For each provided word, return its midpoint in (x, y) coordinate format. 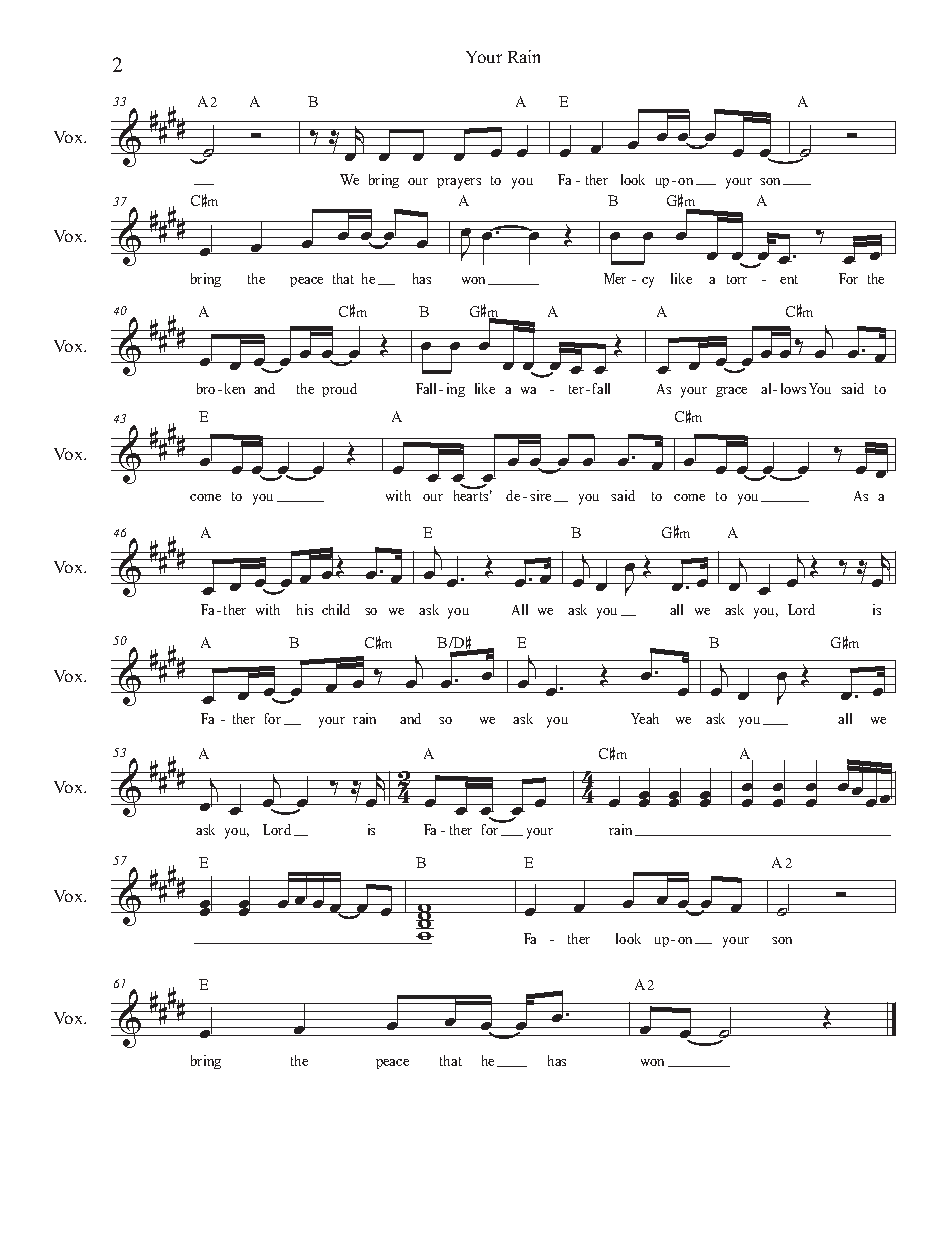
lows (793, 388)
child (336, 609)
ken (235, 388)
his (305, 609)
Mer (615, 278)
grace (731, 392)
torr (737, 279)
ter (578, 389)
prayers (459, 183)
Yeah (645, 718)
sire (540, 495)
